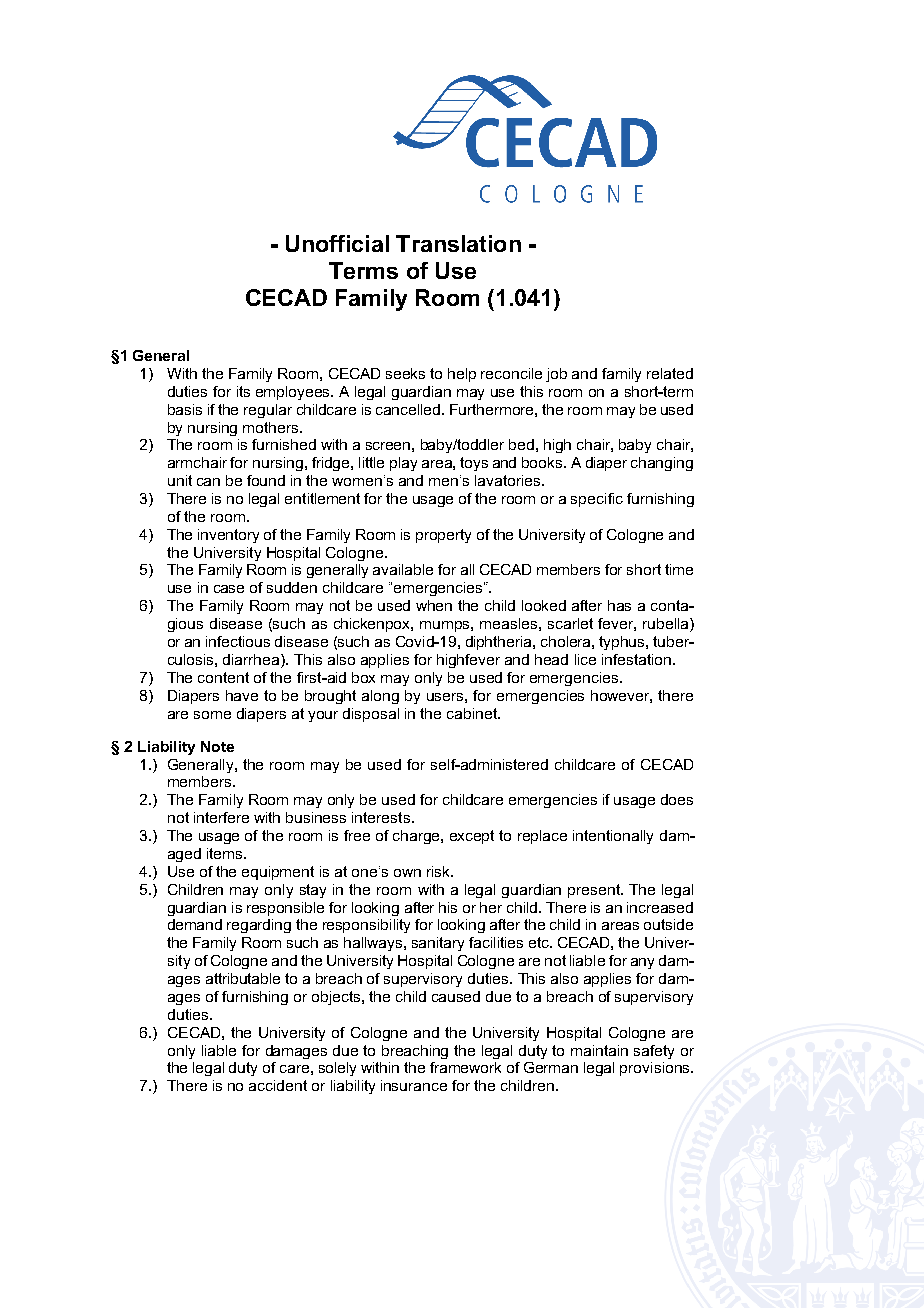  Describe the element at coordinates (458, 243) in the image. I see `Translation` at that location.
